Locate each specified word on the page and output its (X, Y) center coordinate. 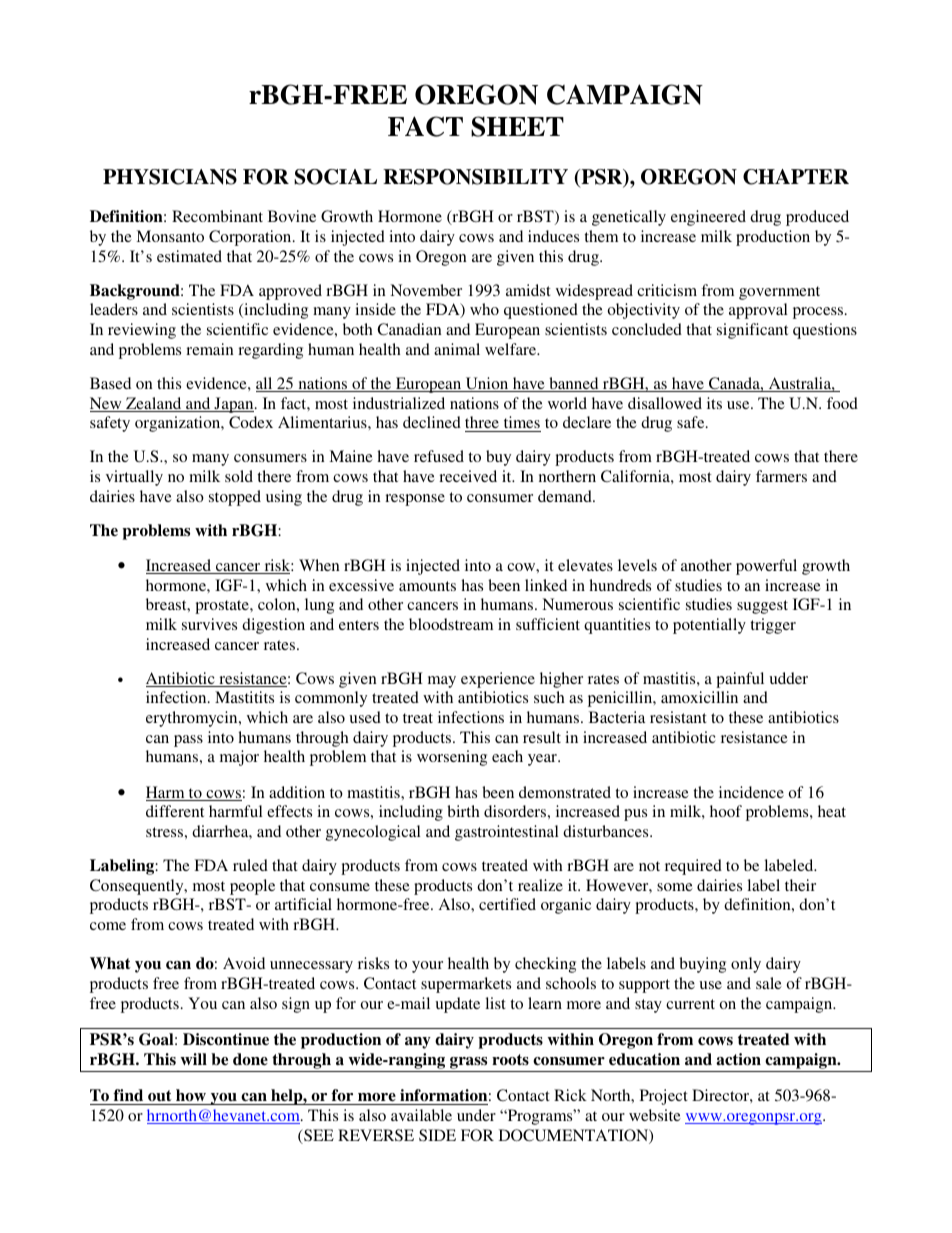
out (160, 1097)
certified (507, 904)
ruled (250, 865)
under (476, 1115)
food (842, 403)
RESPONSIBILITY (475, 177)
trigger (773, 626)
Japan (234, 405)
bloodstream (451, 624)
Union (487, 384)
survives (209, 624)
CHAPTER (796, 177)
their (800, 885)
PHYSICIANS (170, 177)
